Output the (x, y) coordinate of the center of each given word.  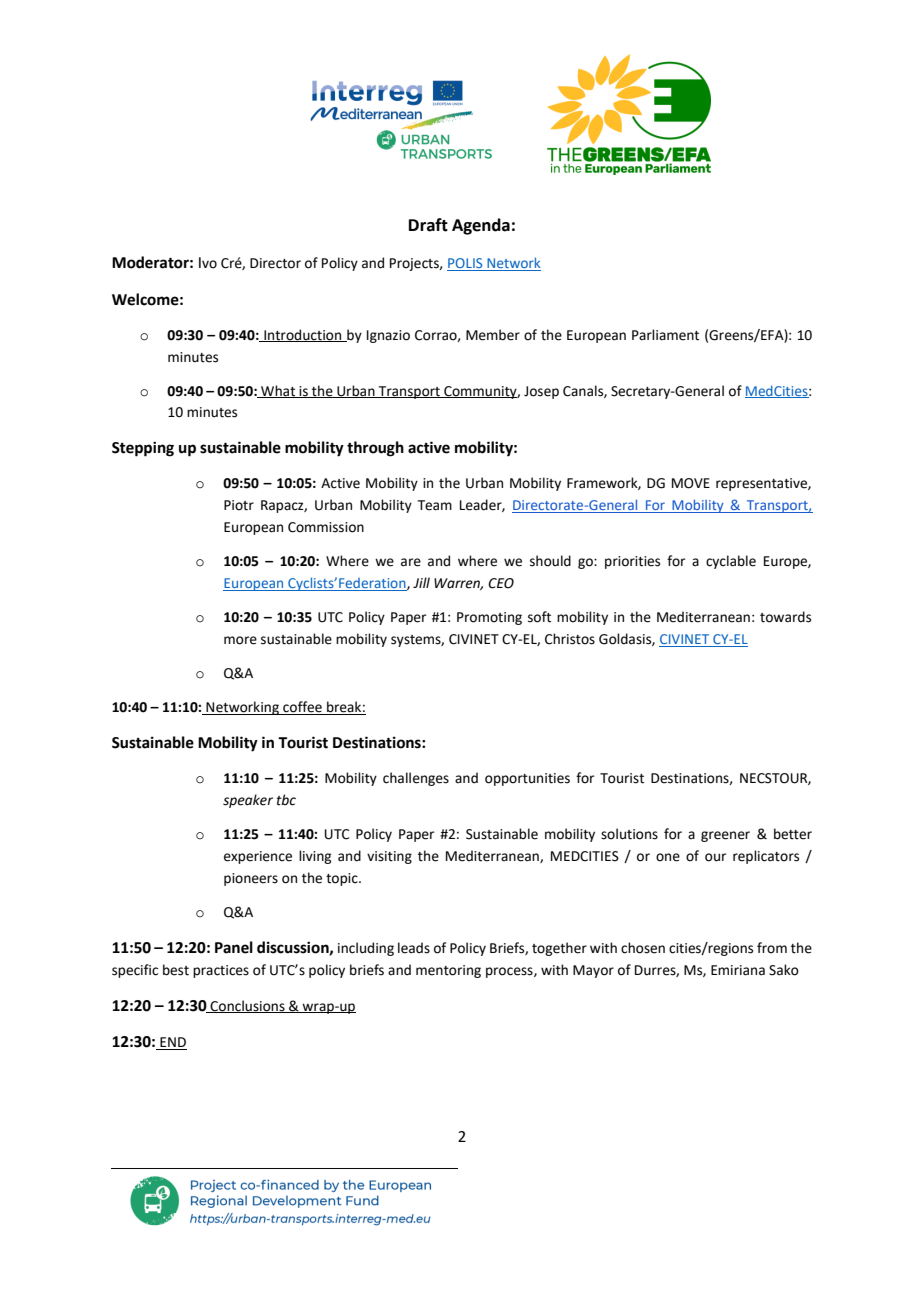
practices (221, 971)
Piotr (239, 505)
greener (725, 836)
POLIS (466, 264)
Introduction (303, 335)
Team (435, 505)
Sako (784, 970)
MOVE (691, 483)
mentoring (448, 971)
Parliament (665, 335)
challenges (416, 779)
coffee (302, 708)
